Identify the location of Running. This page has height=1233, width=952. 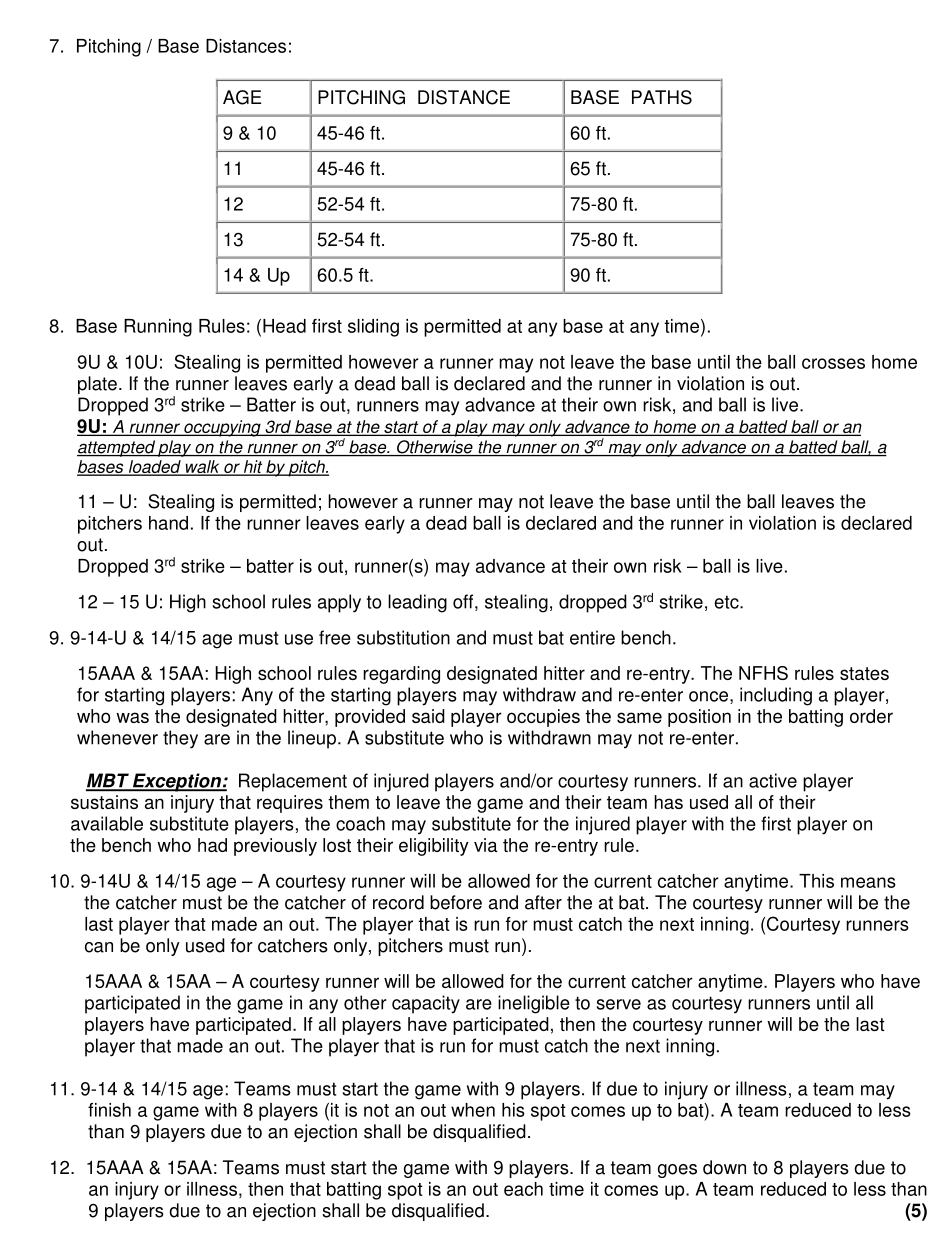
(158, 328).
